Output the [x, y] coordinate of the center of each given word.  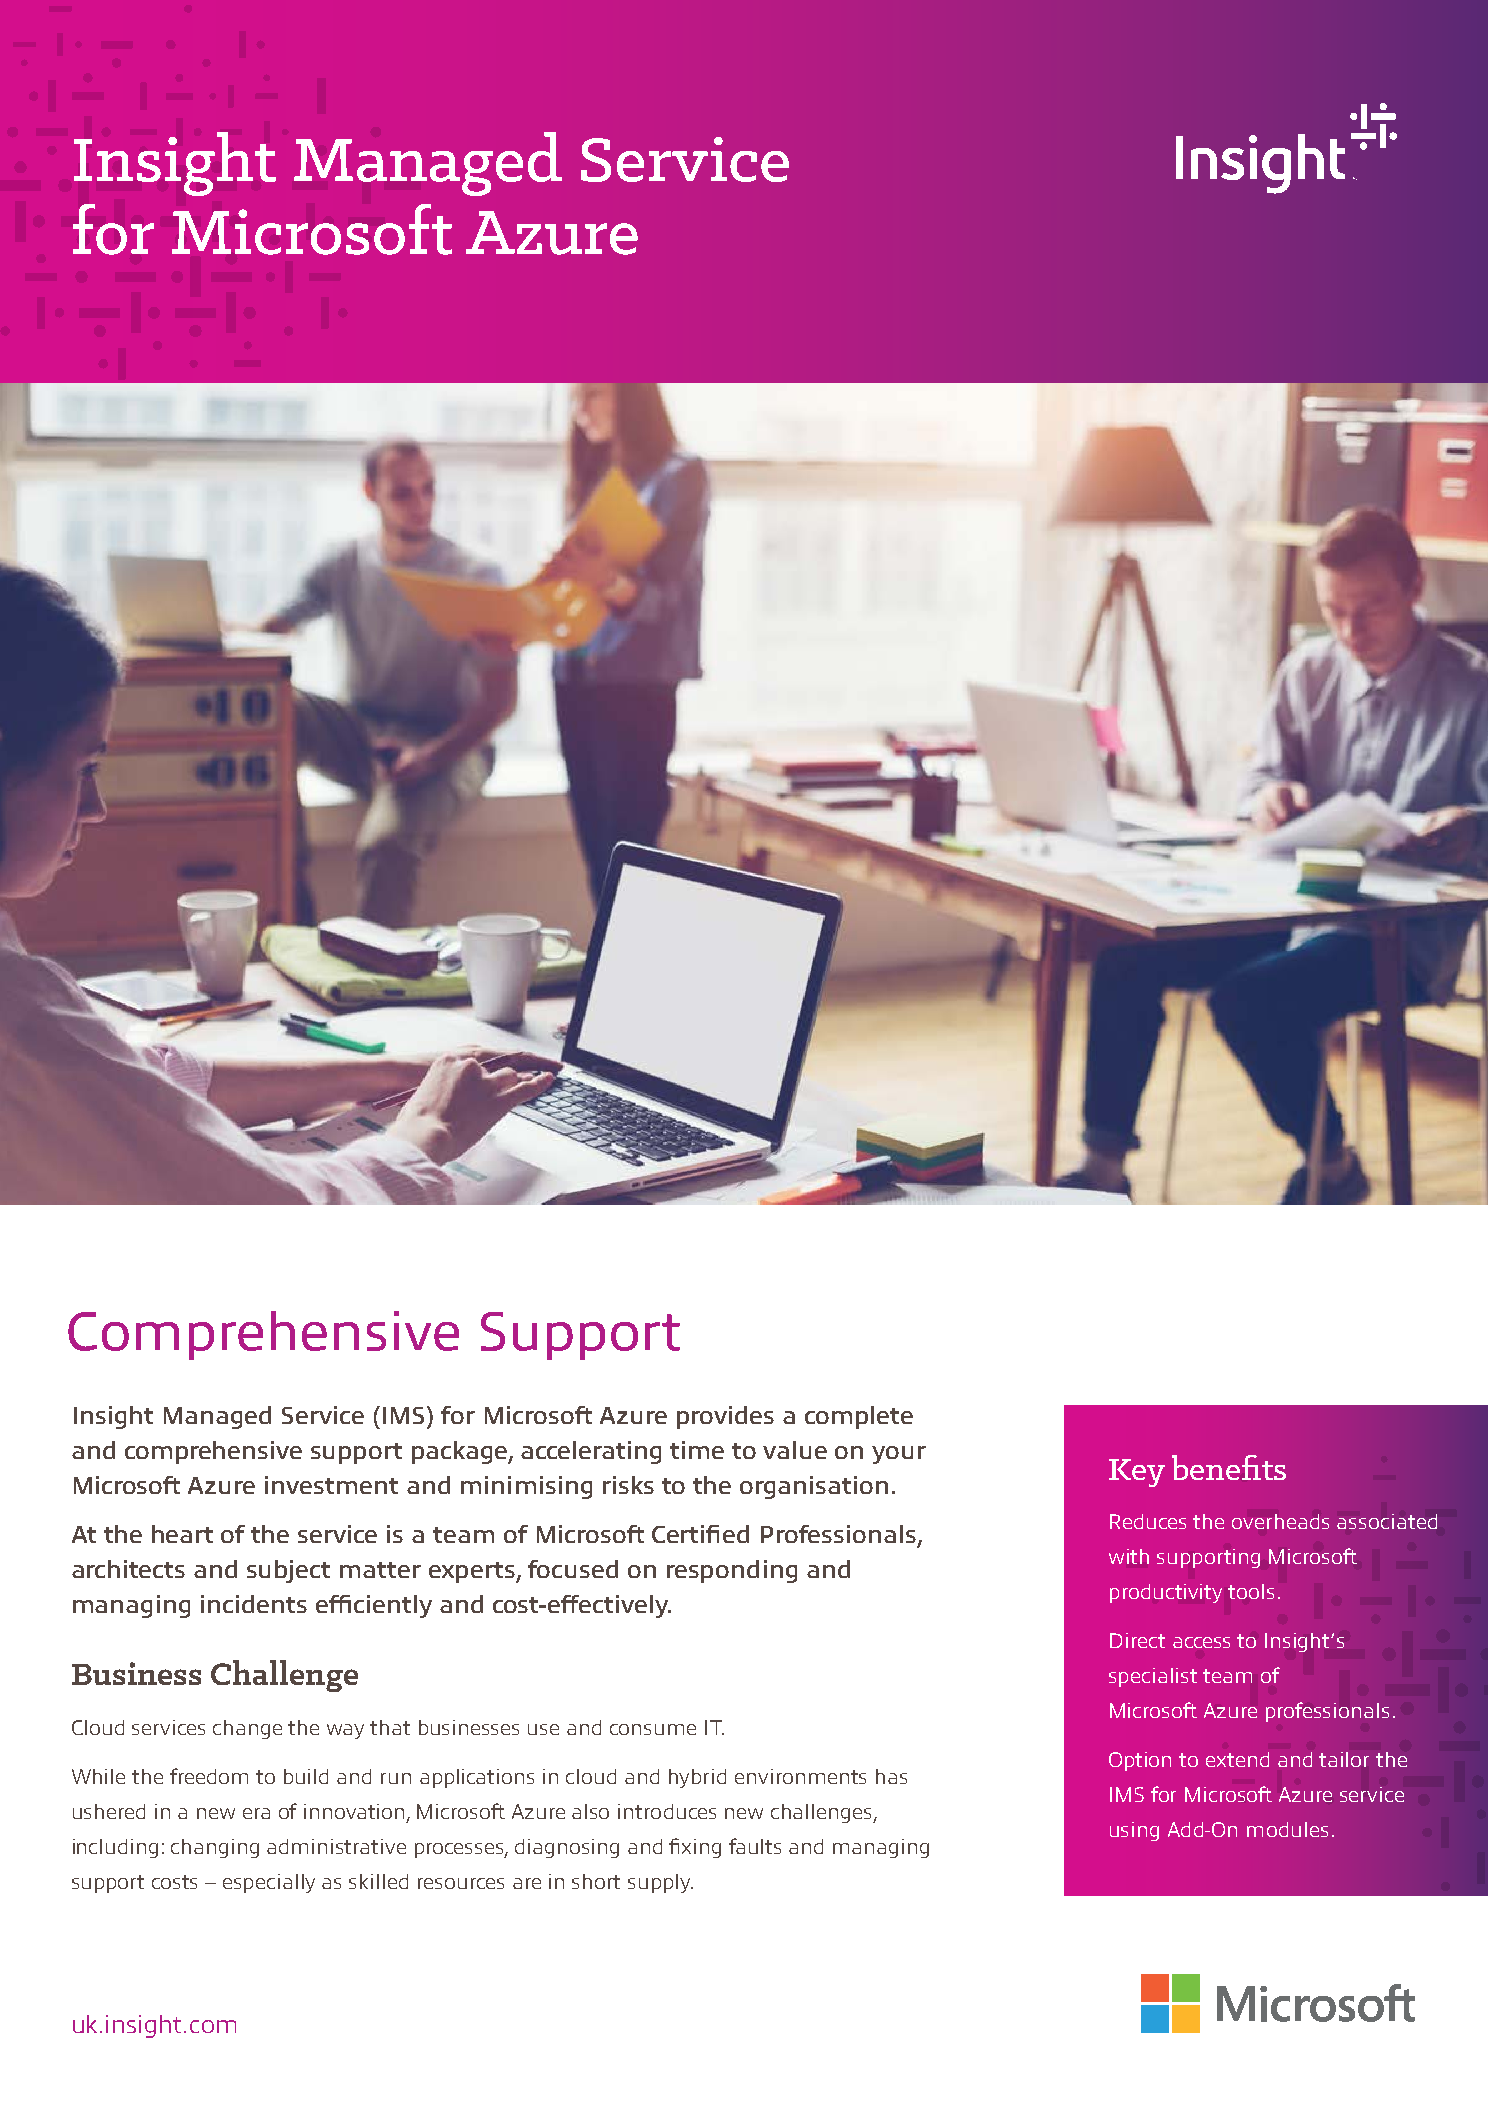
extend [1237, 1759]
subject [288, 1571]
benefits [1229, 1467]
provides [725, 1417]
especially [269, 1883]
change [247, 1729]
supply [660, 1883]
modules [1287, 1829]
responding [732, 1571]
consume [653, 1729]
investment [331, 1485]
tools [1251, 1591]
